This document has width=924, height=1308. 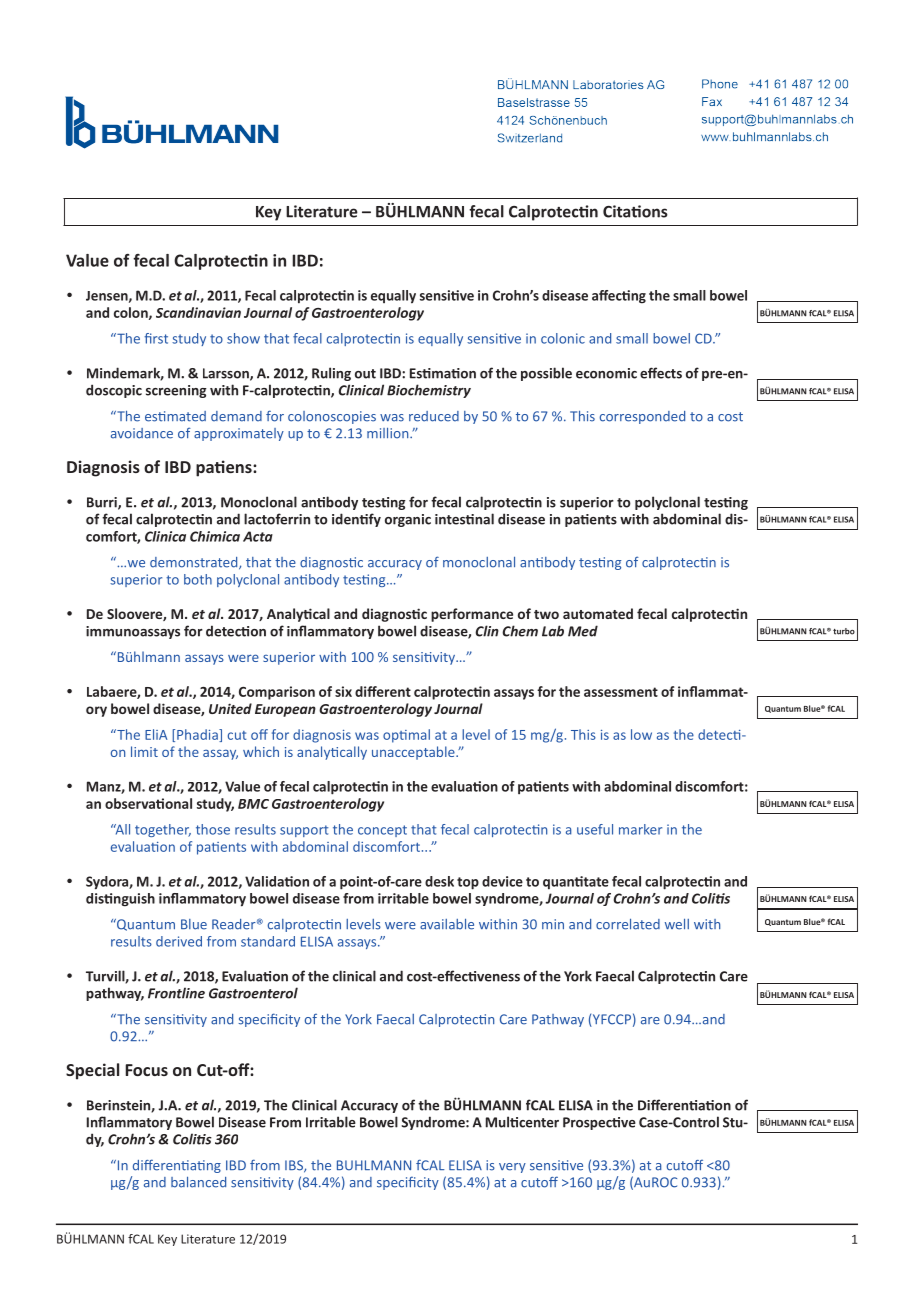 What do you see at coordinates (447, 924) in the document?
I see `available` at bounding box center [447, 924].
